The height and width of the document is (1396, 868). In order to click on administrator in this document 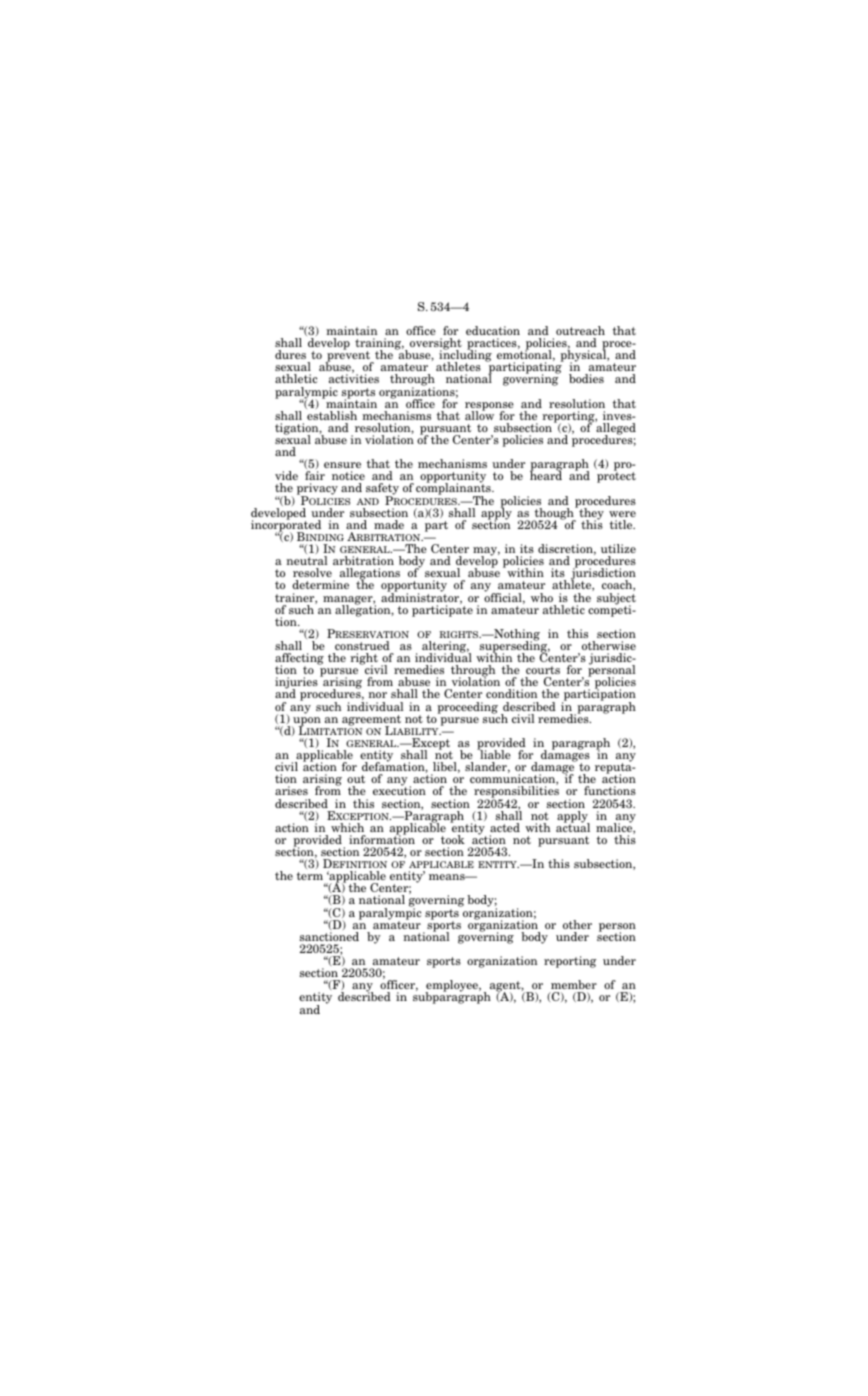, I will do `click(421, 597)`.
